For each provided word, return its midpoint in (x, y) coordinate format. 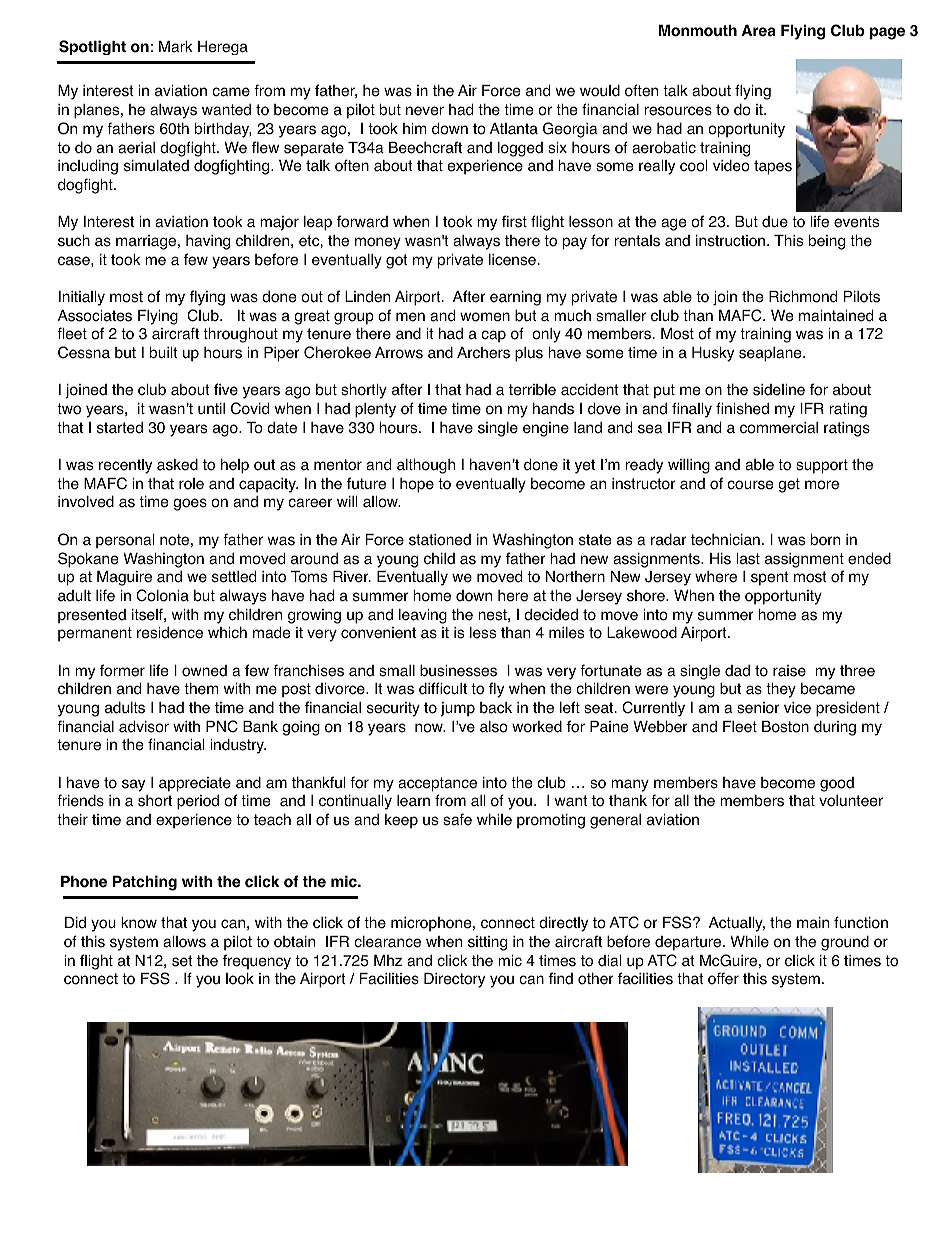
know (139, 923)
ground (845, 943)
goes (190, 504)
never (425, 111)
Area (759, 30)
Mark (175, 47)
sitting (487, 943)
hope (417, 485)
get (789, 485)
